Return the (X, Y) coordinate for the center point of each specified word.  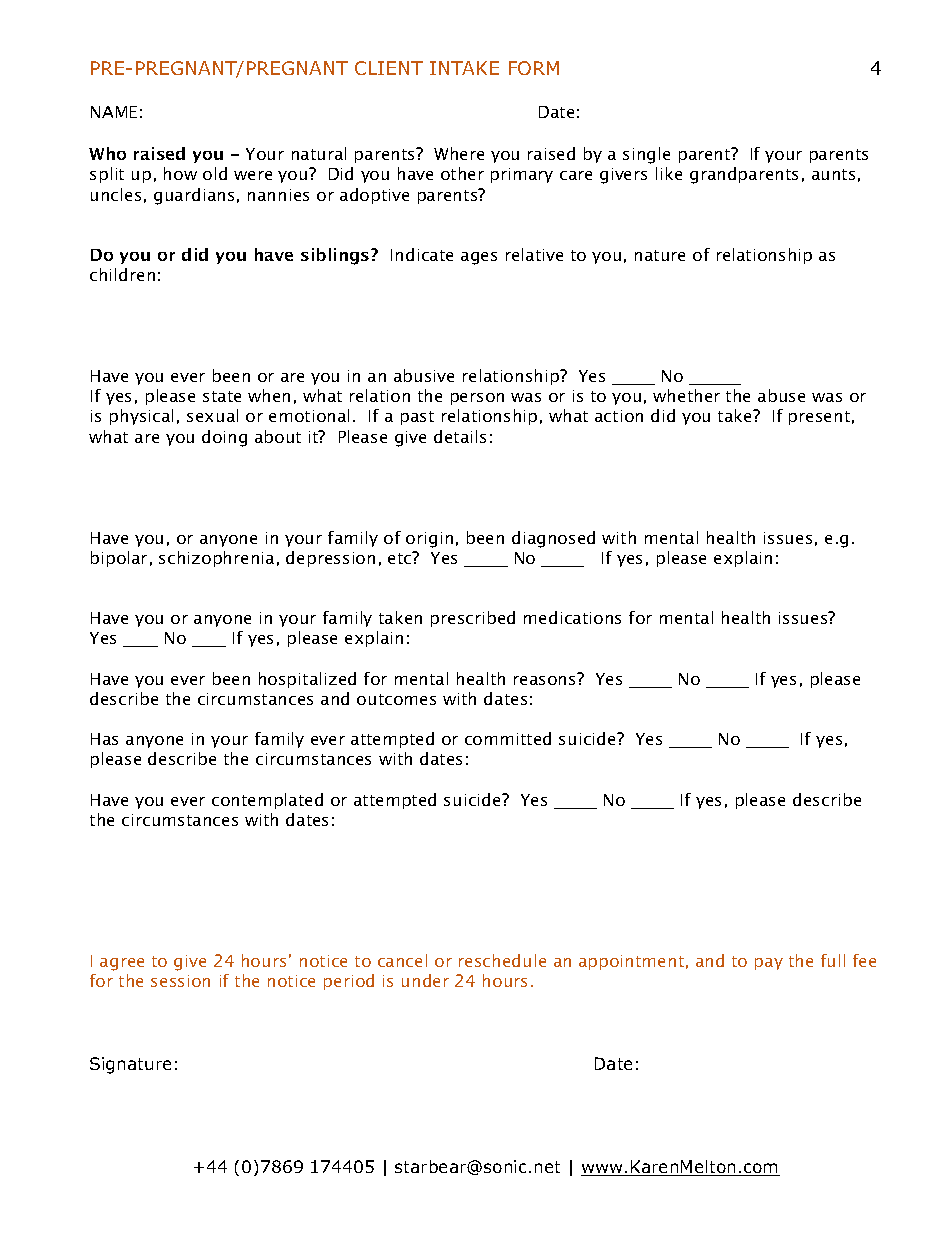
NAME (114, 112)
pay (769, 964)
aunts (833, 174)
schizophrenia (216, 559)
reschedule (502, 960)
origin (429, 540)
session (180, 981)
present (819, 418)
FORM (534, 68)
